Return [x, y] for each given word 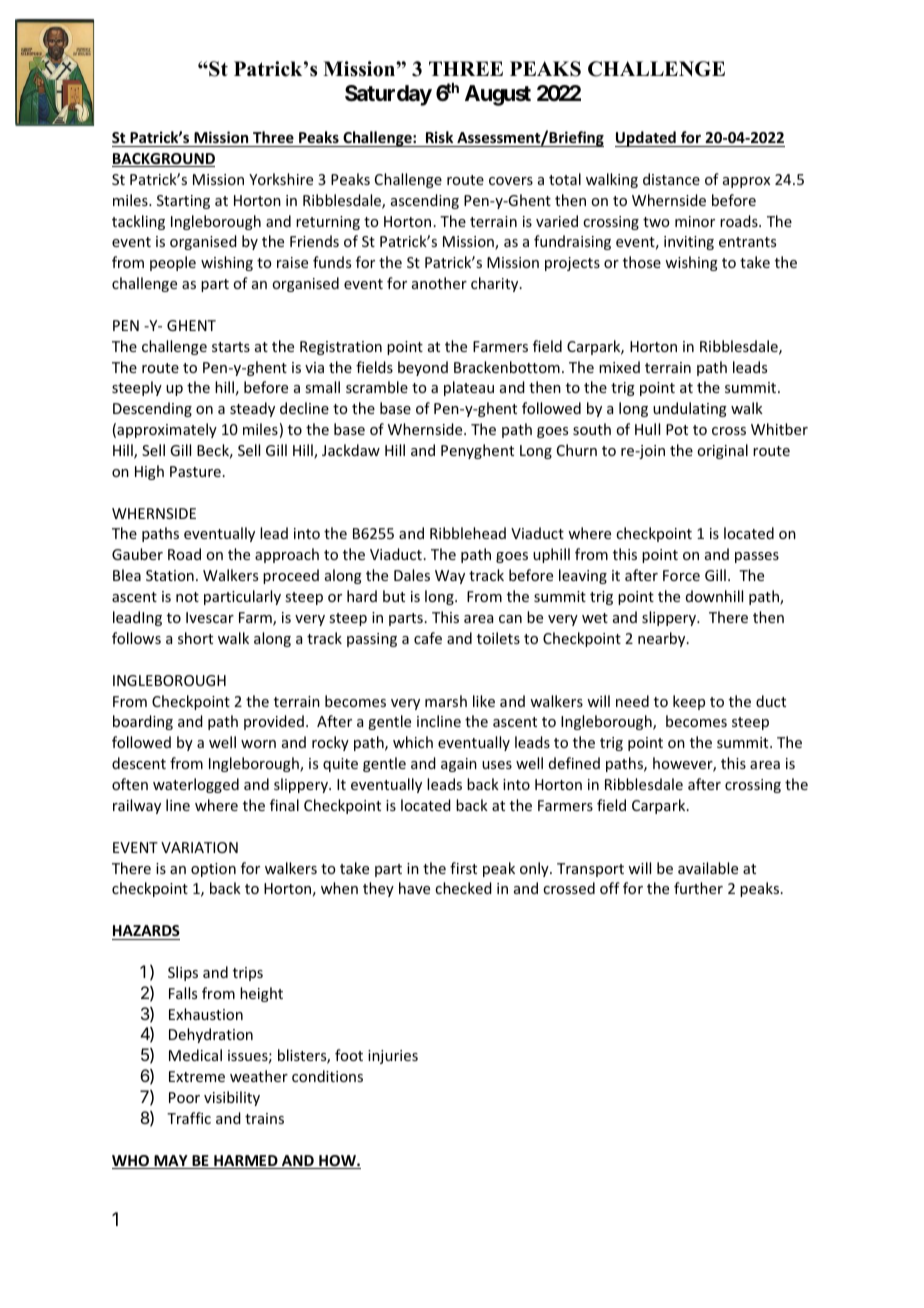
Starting [183, 202]
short [195, 638]
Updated [646, 139]
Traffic [189, 1118]
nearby [663, 639]
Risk [439, 137]
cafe [428, 638]
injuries [393, 1057]
